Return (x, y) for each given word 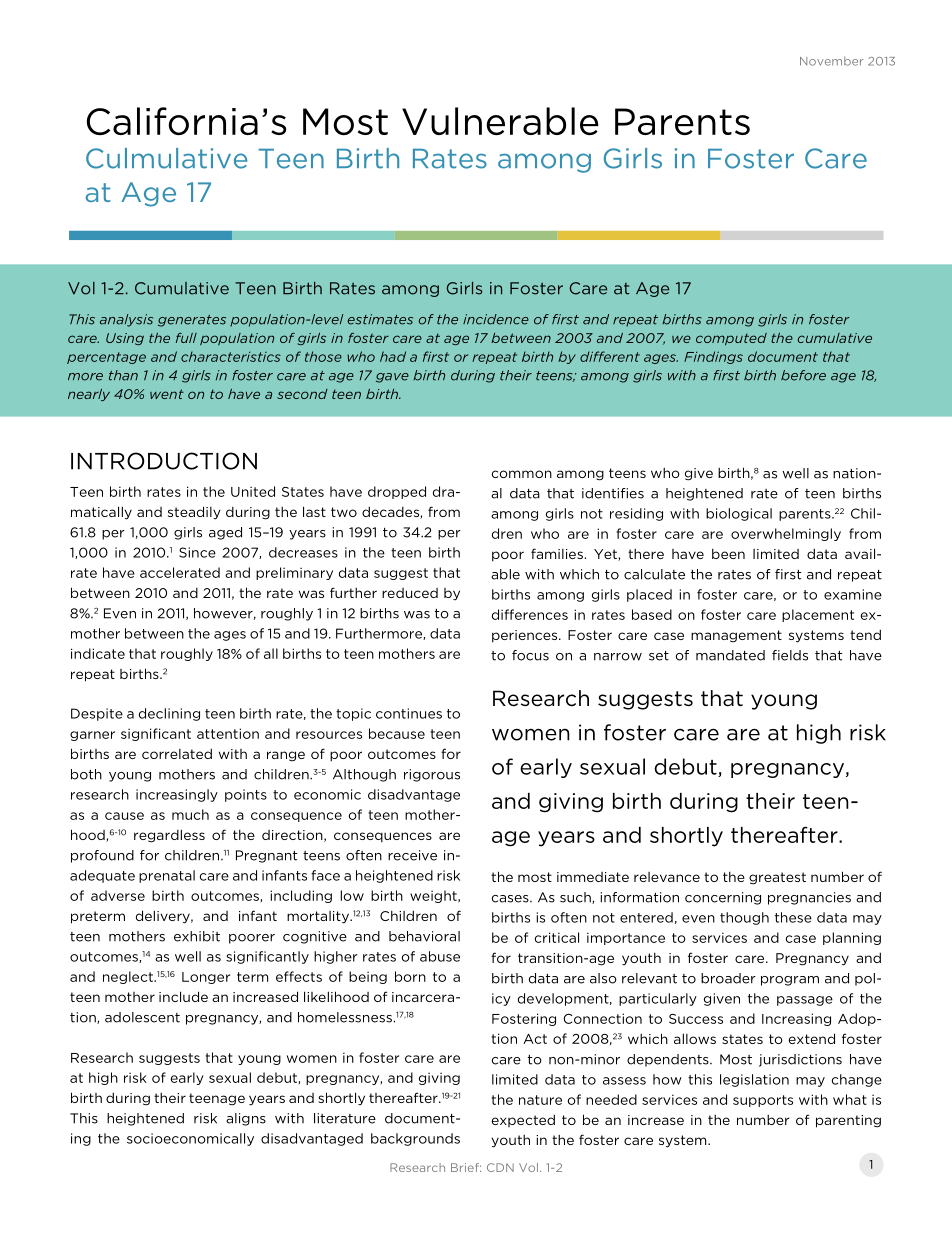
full (186, 338)
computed (731, 339)
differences (530, 614)
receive (412, 855)
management (736, 636)
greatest (777, 878)
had (393, 356)
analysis (126, 320)
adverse (118, 895)
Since (197, 552)
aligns (246, 1119)
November (832, 61)
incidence (496, 319)
